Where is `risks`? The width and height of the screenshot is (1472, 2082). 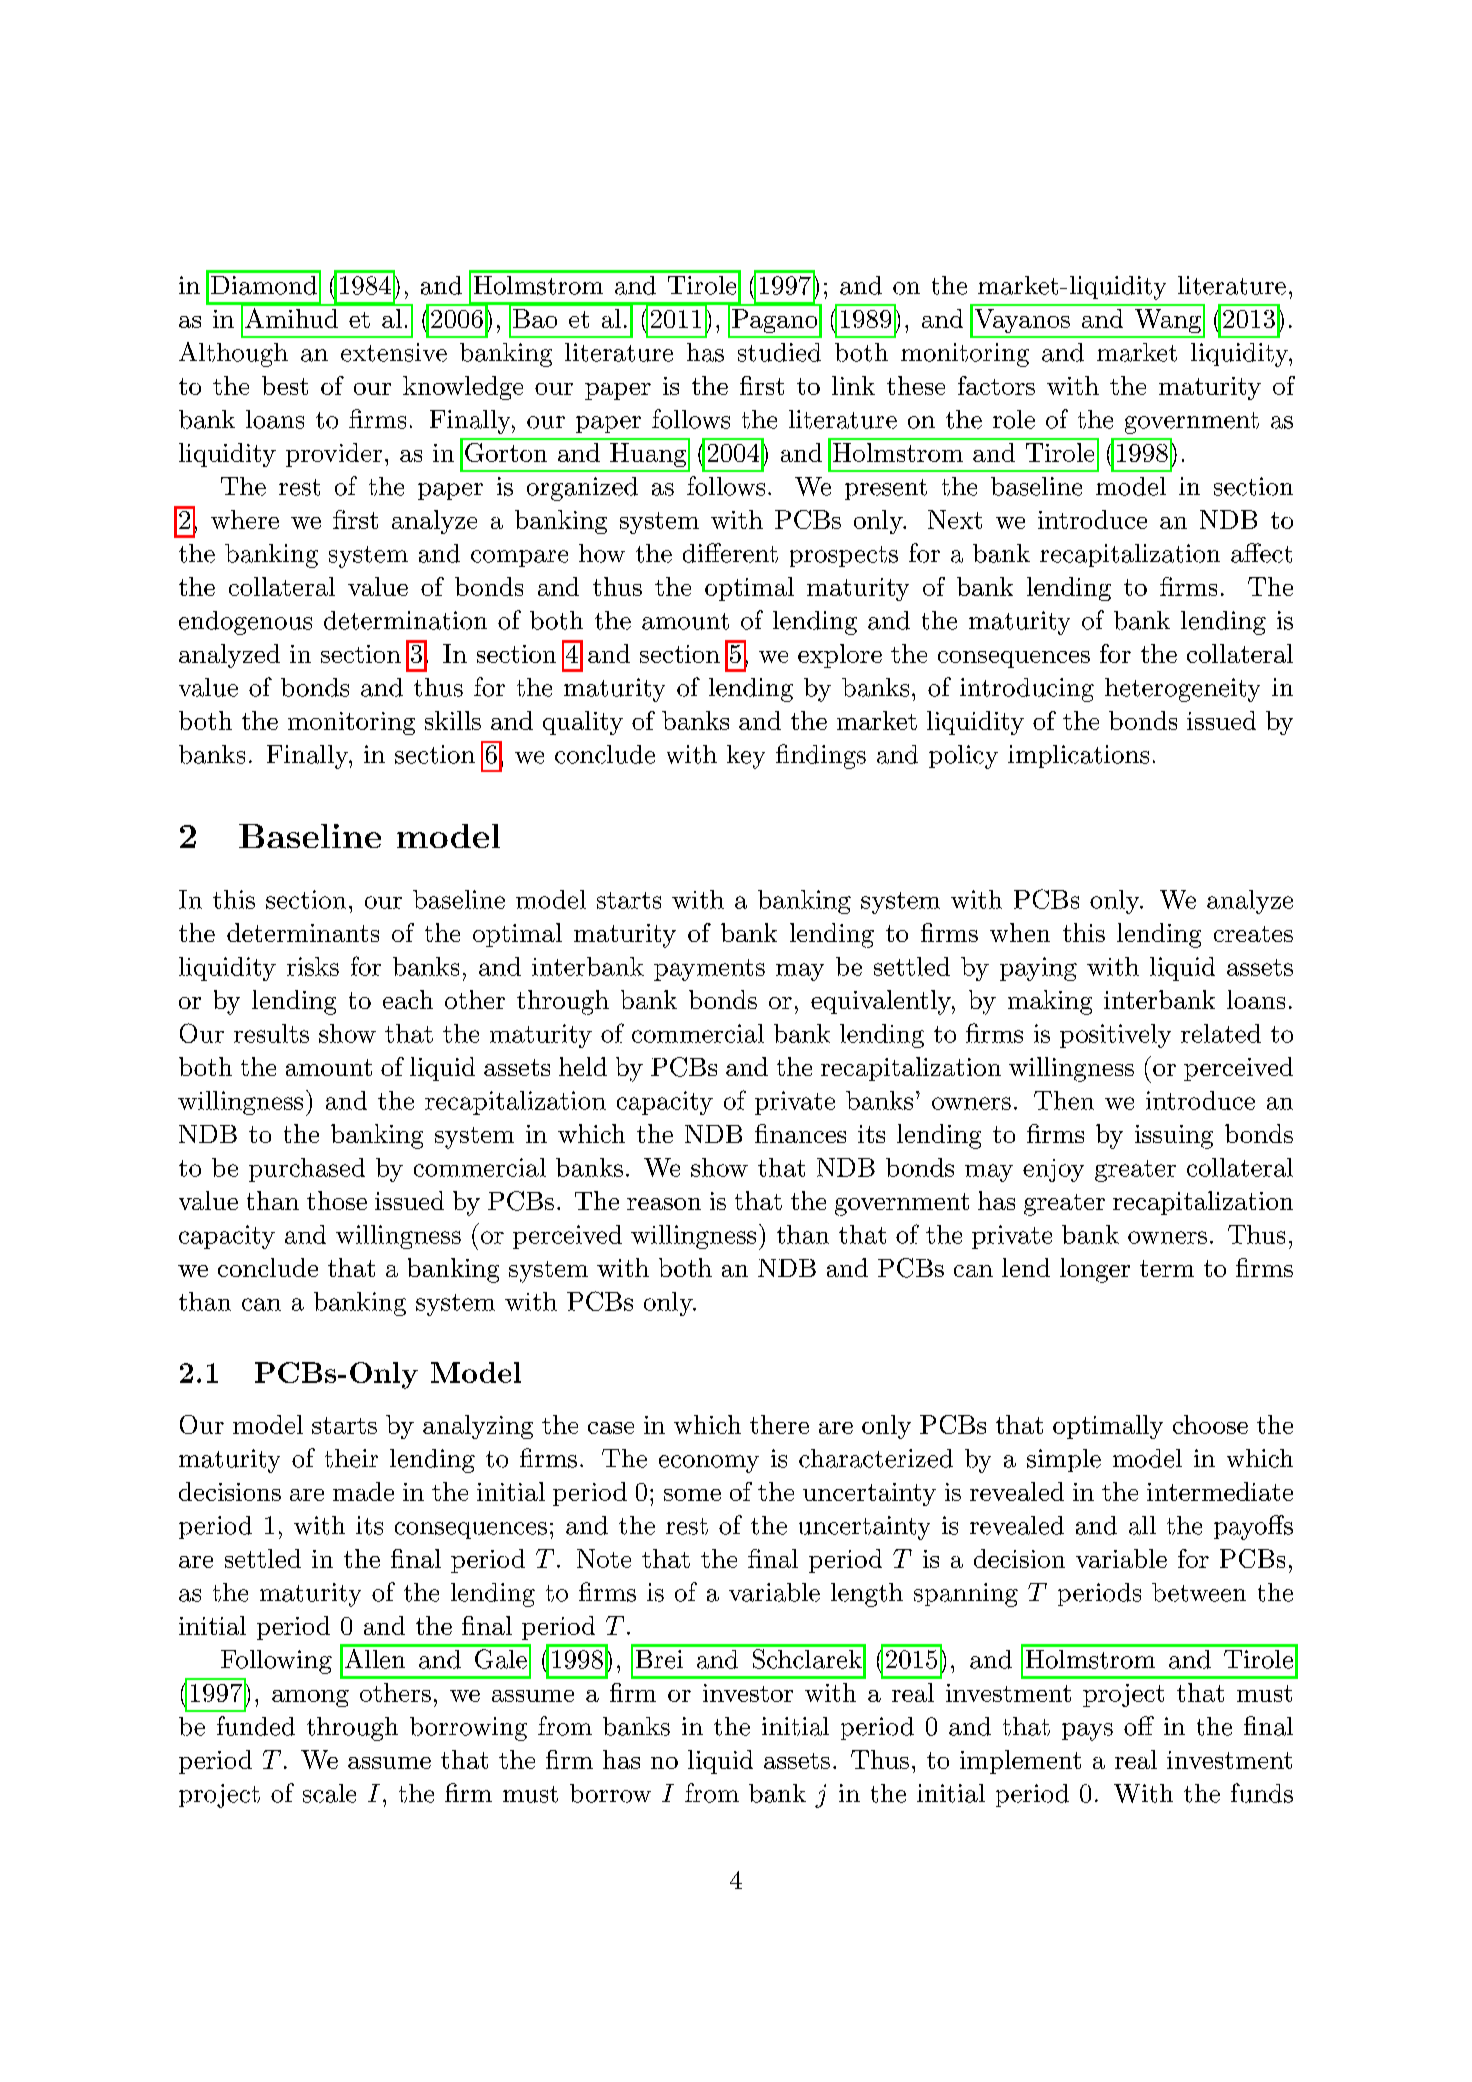
risks is located at coordinates (313, 966).
